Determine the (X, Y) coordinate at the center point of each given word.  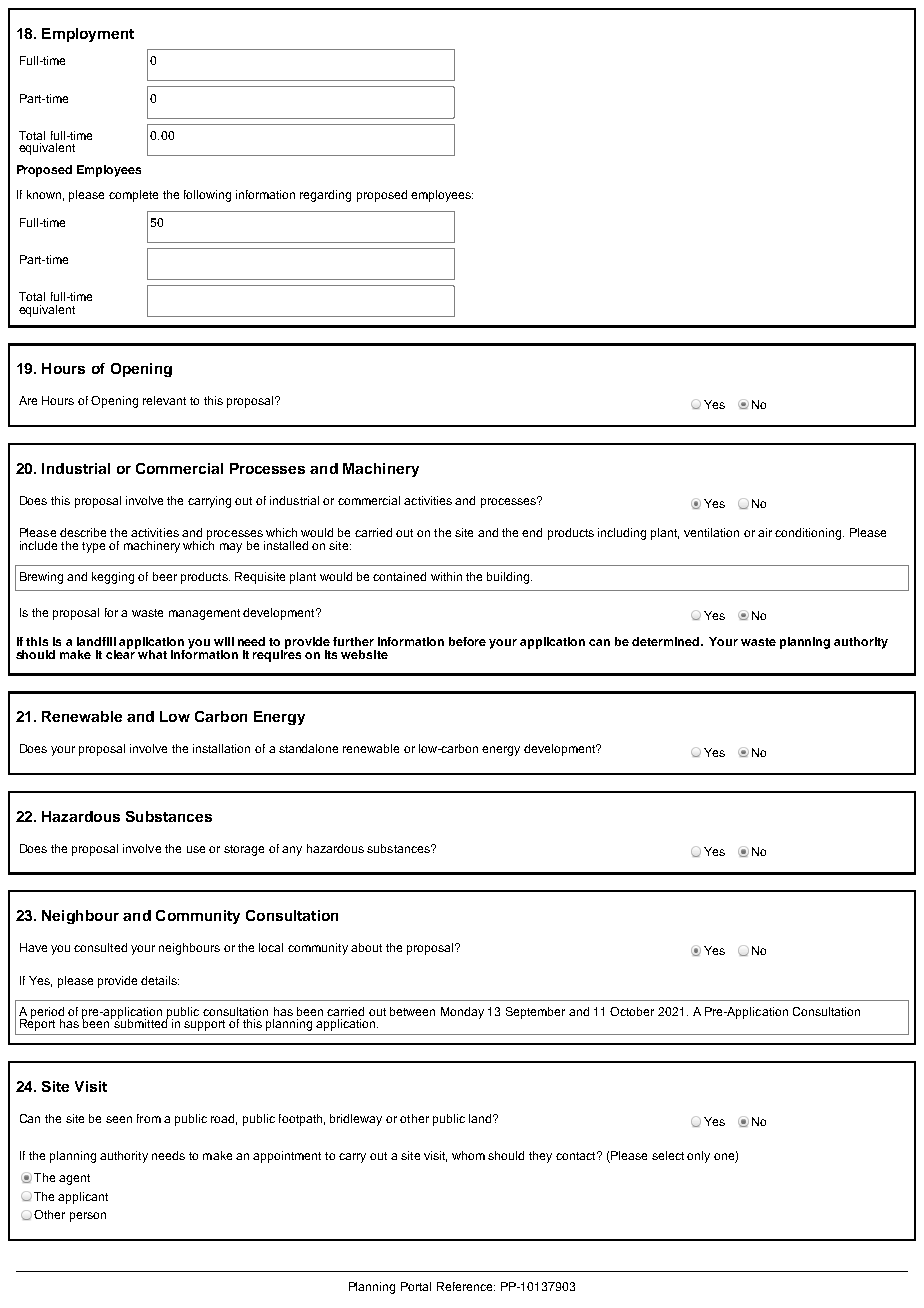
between (412, 1011)
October (632, 1011)
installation (221, 748)
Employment (88, 35)
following (207, 196)
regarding (325, 196)
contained (399, 576)
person (88, 1217)
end (532, 532)
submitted (141, 1022)
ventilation (711, 532)
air (765, 532)
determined (665, 641)
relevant (164, 400)
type (93, 547)
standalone (308, 748)
